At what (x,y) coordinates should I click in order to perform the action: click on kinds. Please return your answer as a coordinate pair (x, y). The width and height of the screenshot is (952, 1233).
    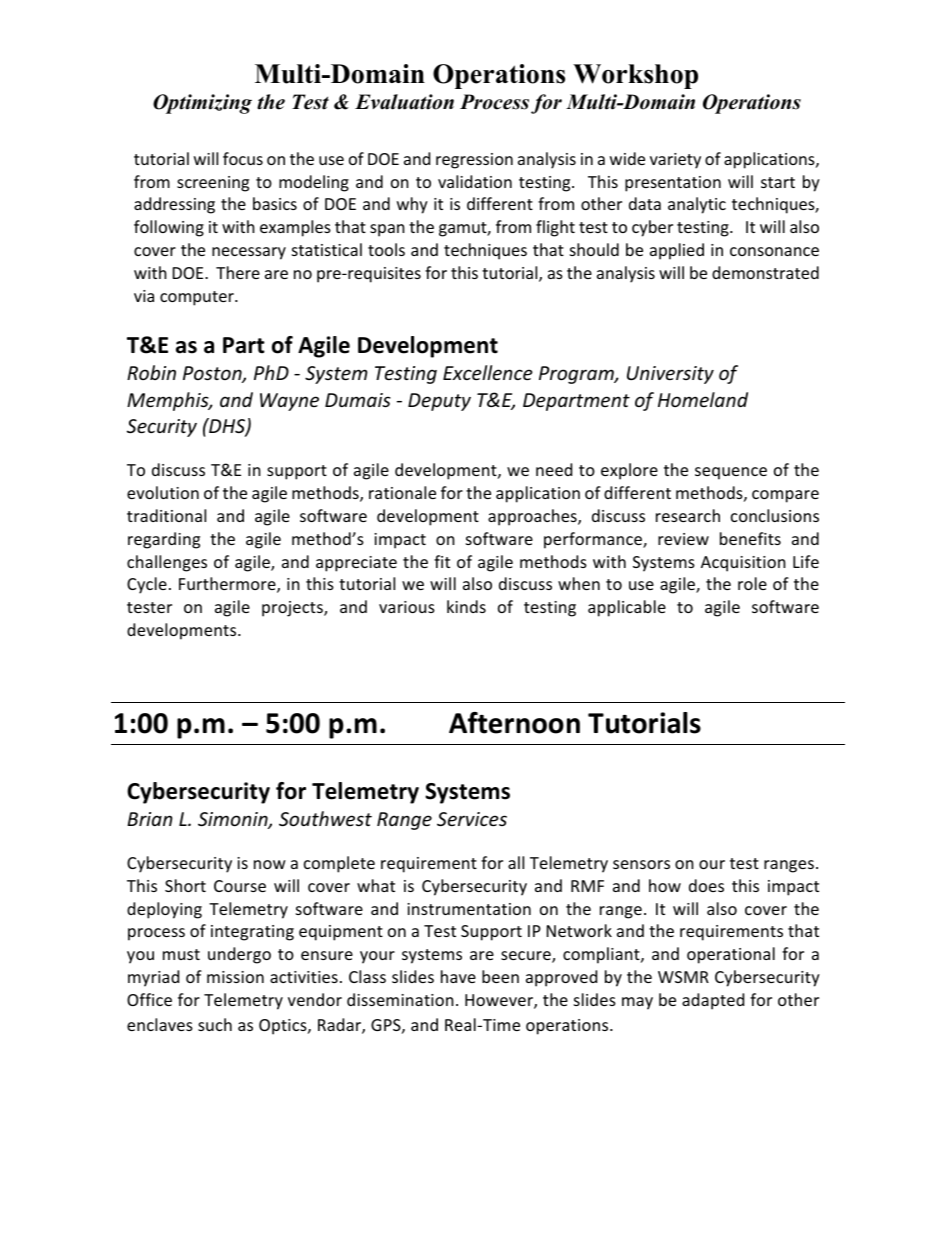
    Looking at the image, I should click on (466, 606).
